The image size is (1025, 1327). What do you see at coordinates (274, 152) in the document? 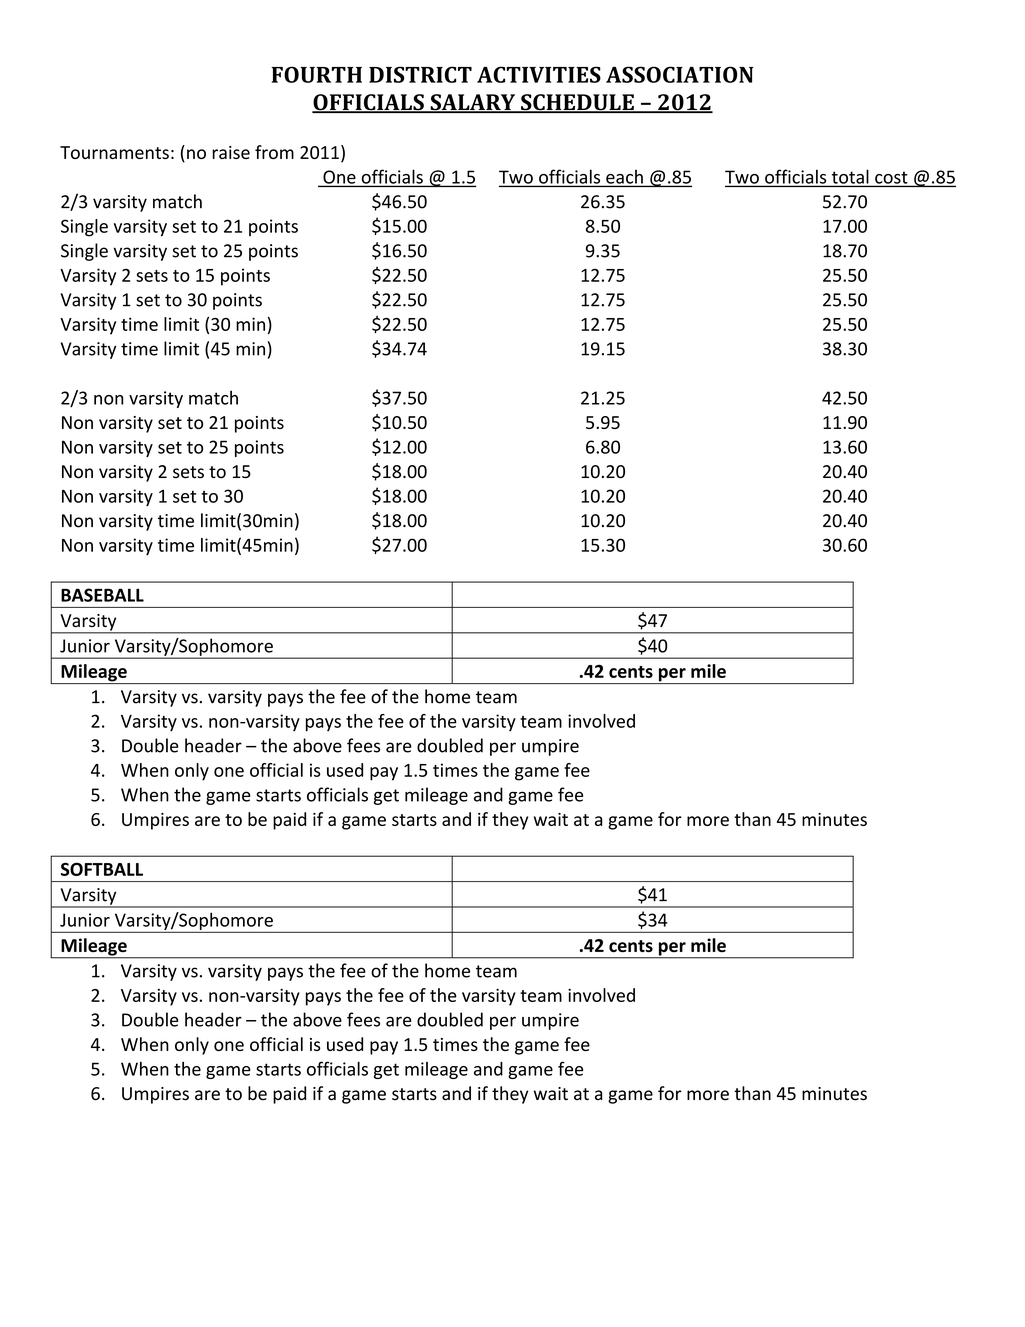
I see `from` at bounding box center [274, 152].
